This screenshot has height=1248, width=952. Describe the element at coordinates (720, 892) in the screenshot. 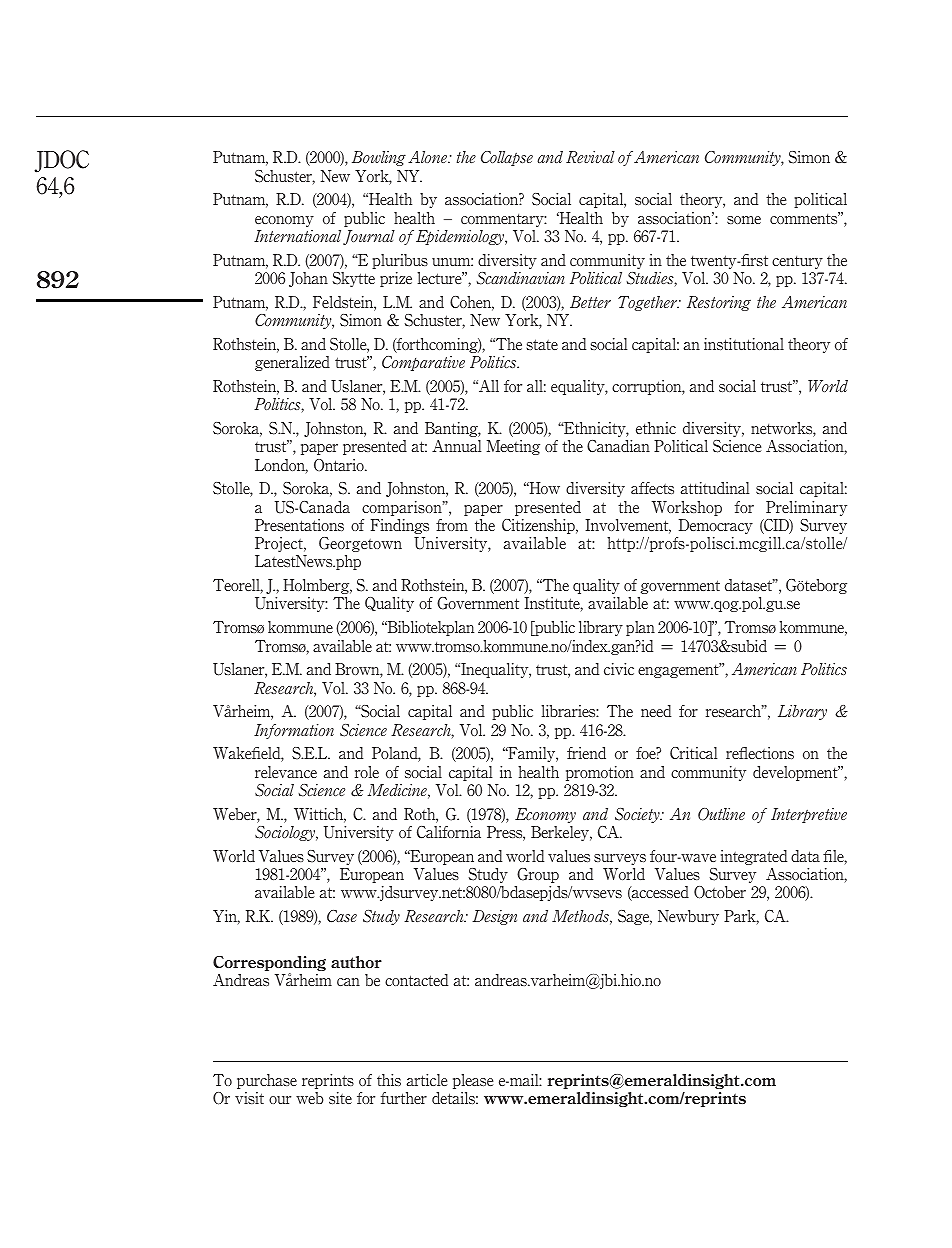

I see `October` at that location.
